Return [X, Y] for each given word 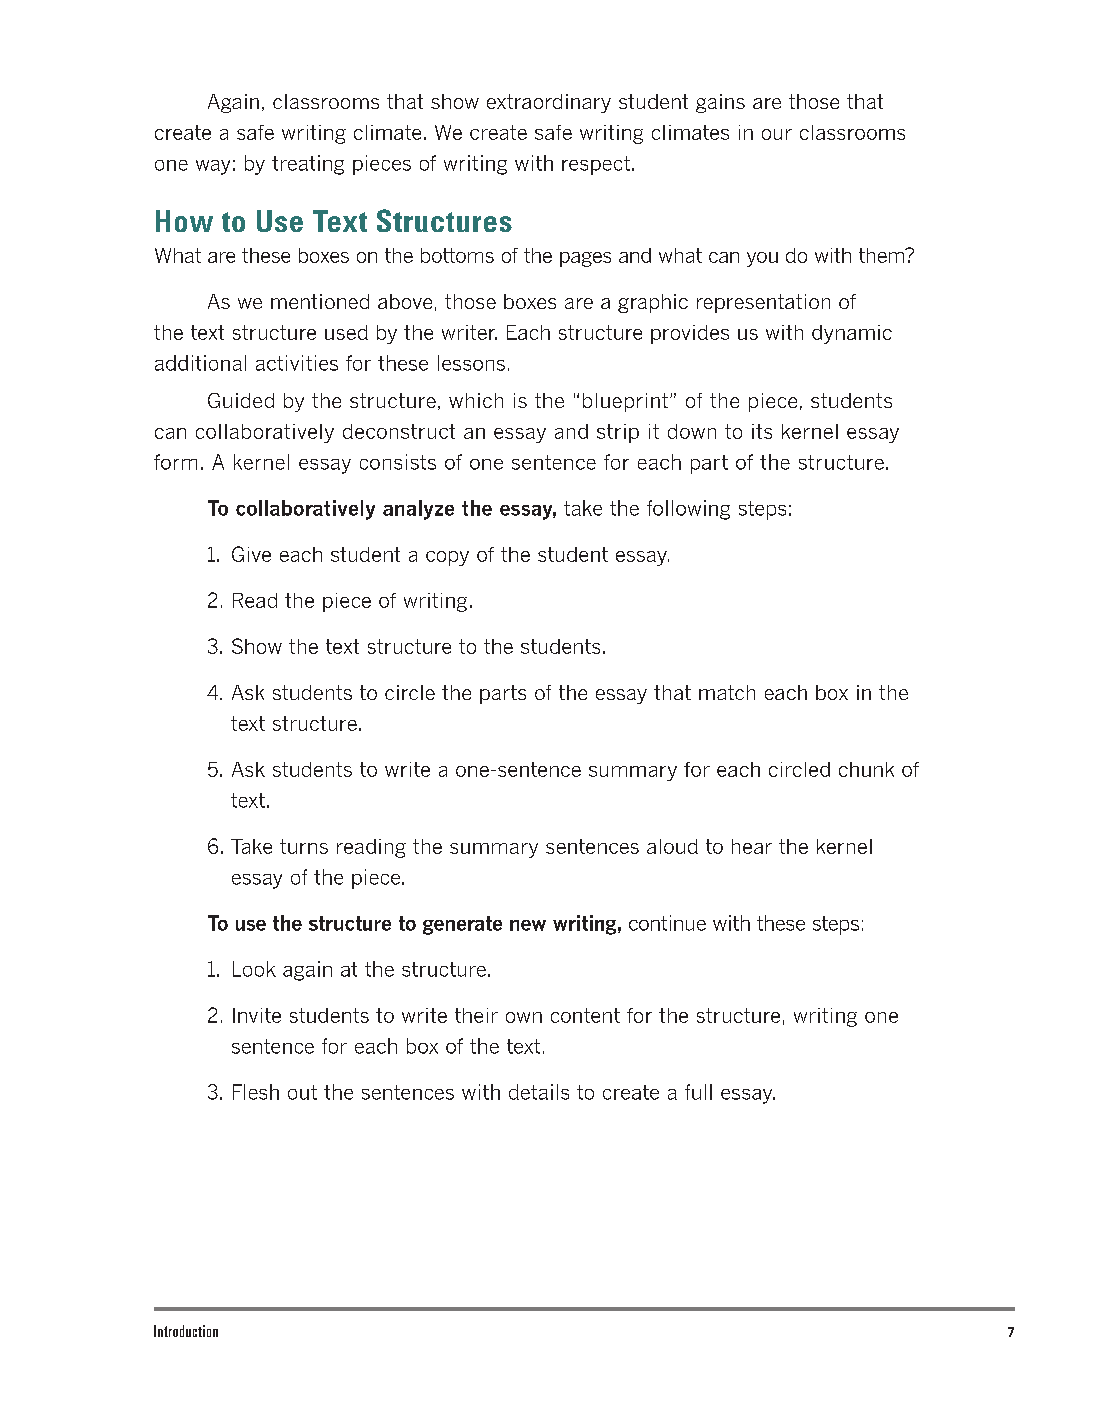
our [777, 134]
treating [308, 165]
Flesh [256, 1092]
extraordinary [549, 103]
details [539, 1092]
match [727, 692]
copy [447, 558]
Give [251, 554]
